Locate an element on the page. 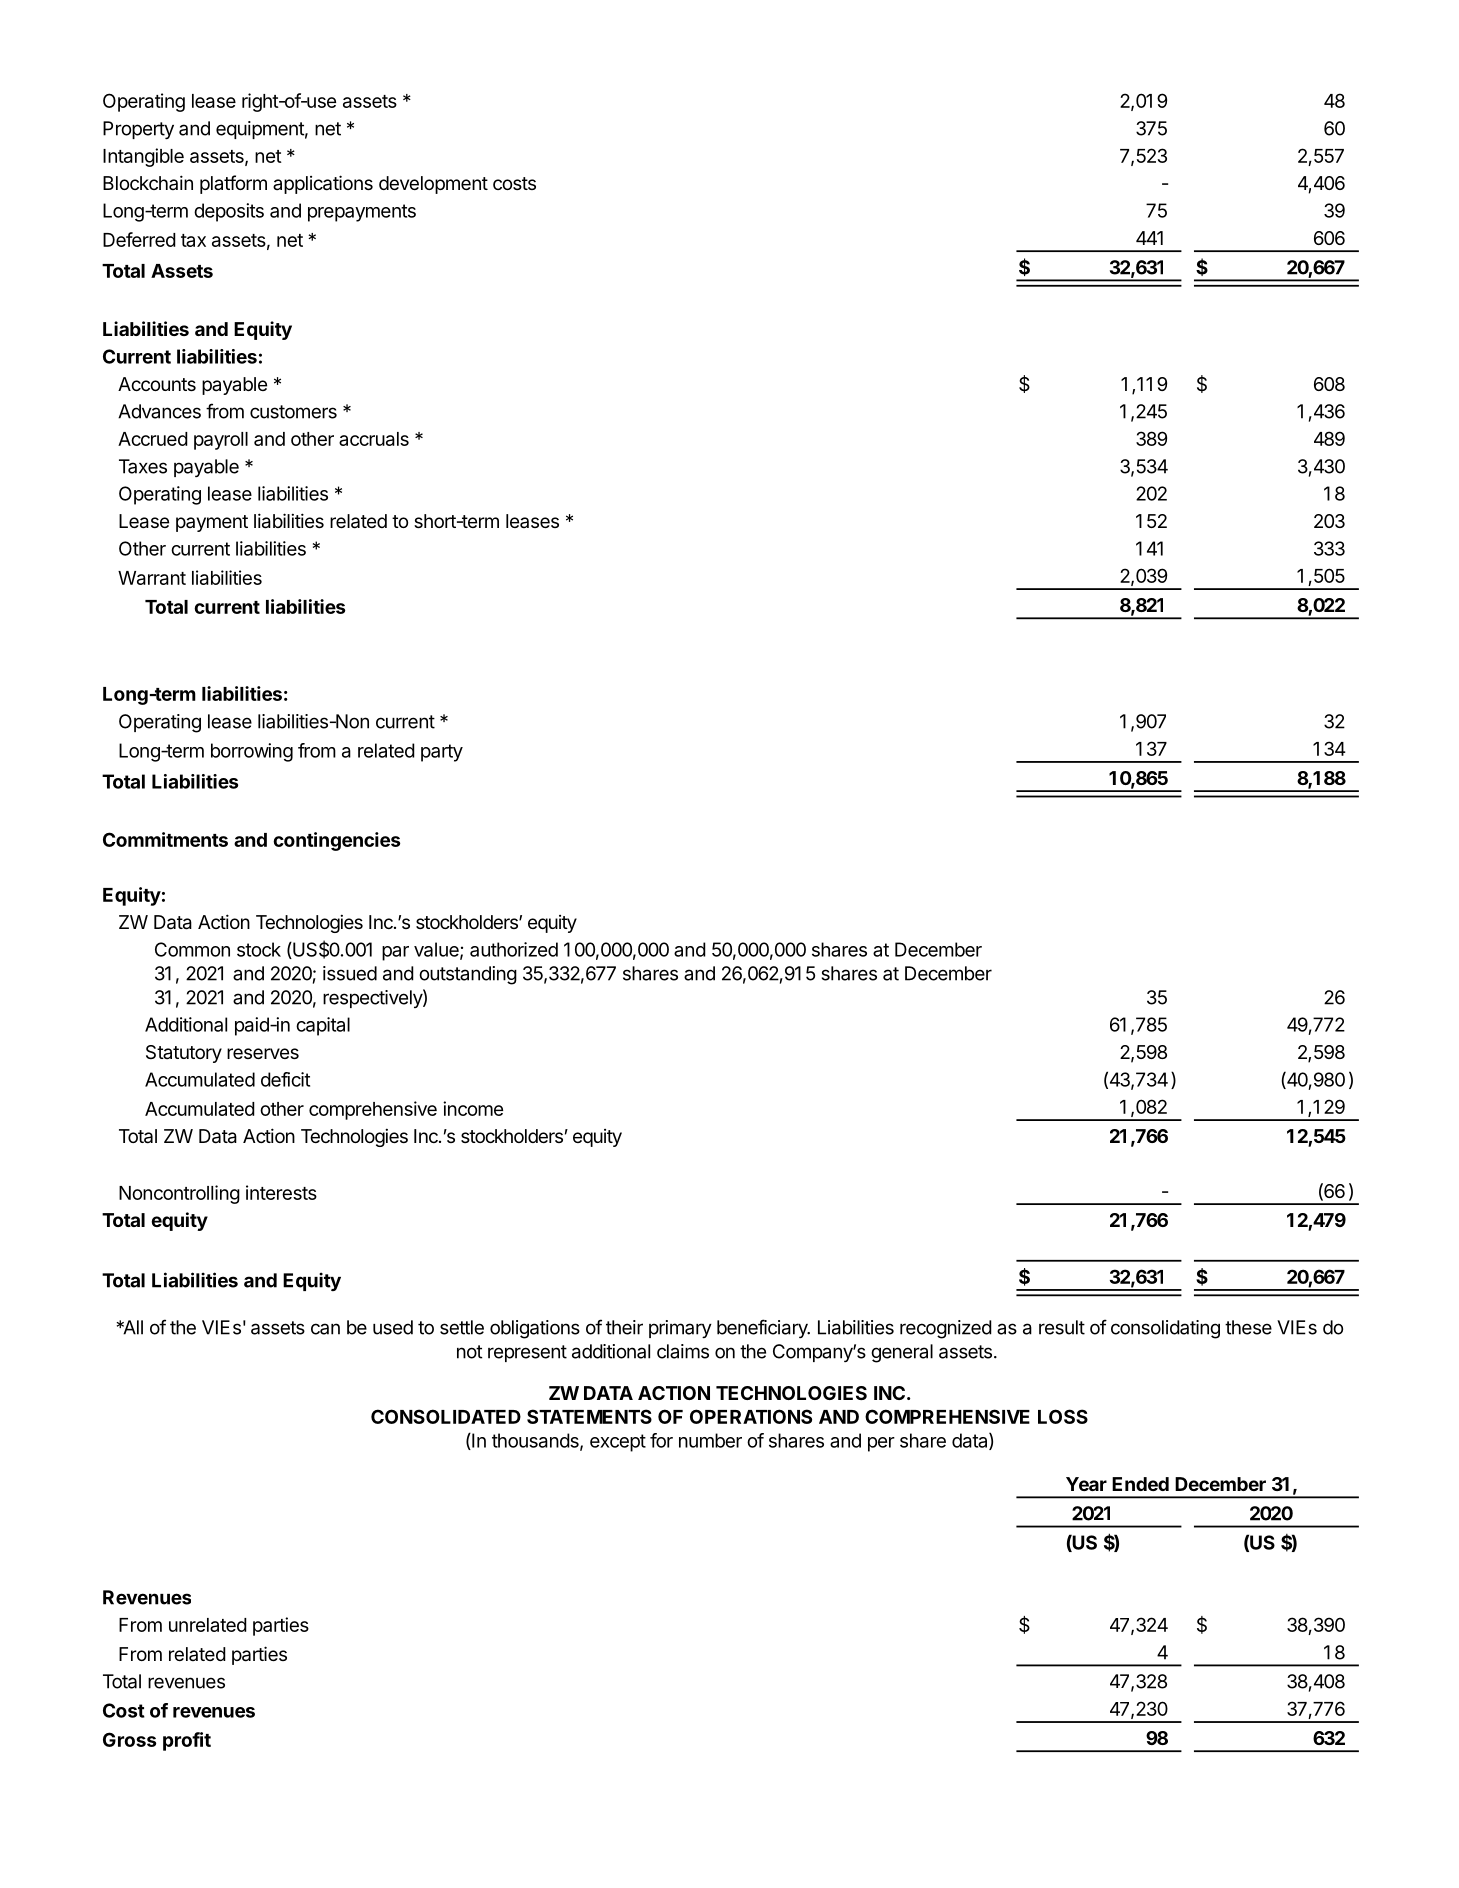  result is located at coordinates (1062, 1327).
